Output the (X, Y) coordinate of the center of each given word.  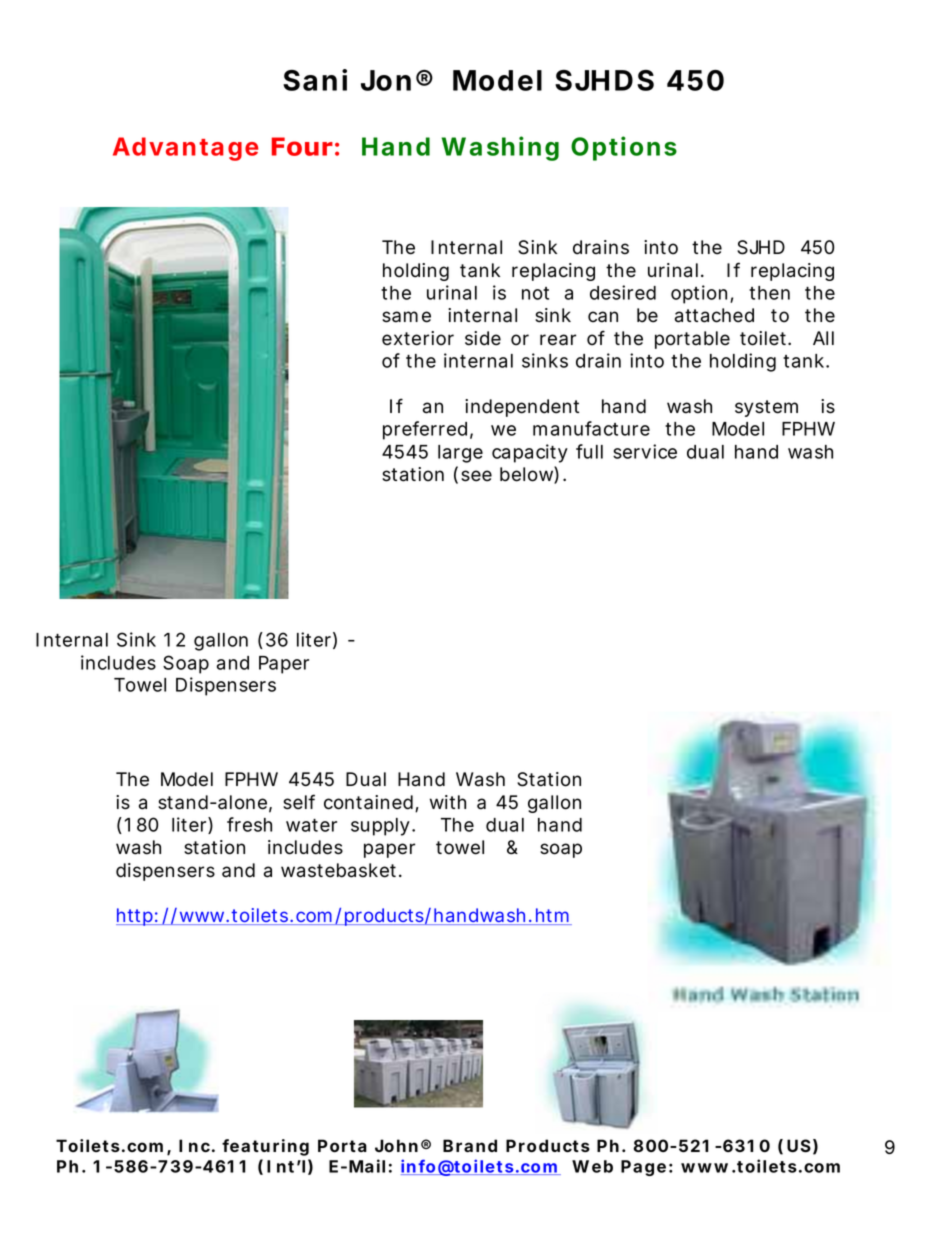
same (406, 317)
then (769, 293)
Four (302, 146)
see (476, 476)
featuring (265, 1147)
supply (383, 827)
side (483, 338)
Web (592, 1166)
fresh (249, 824)
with (448, 802)
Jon (386, 80)
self (299, 802)
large (460, 454)
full (589, 451)
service (645, 451)
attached (714, 315)
